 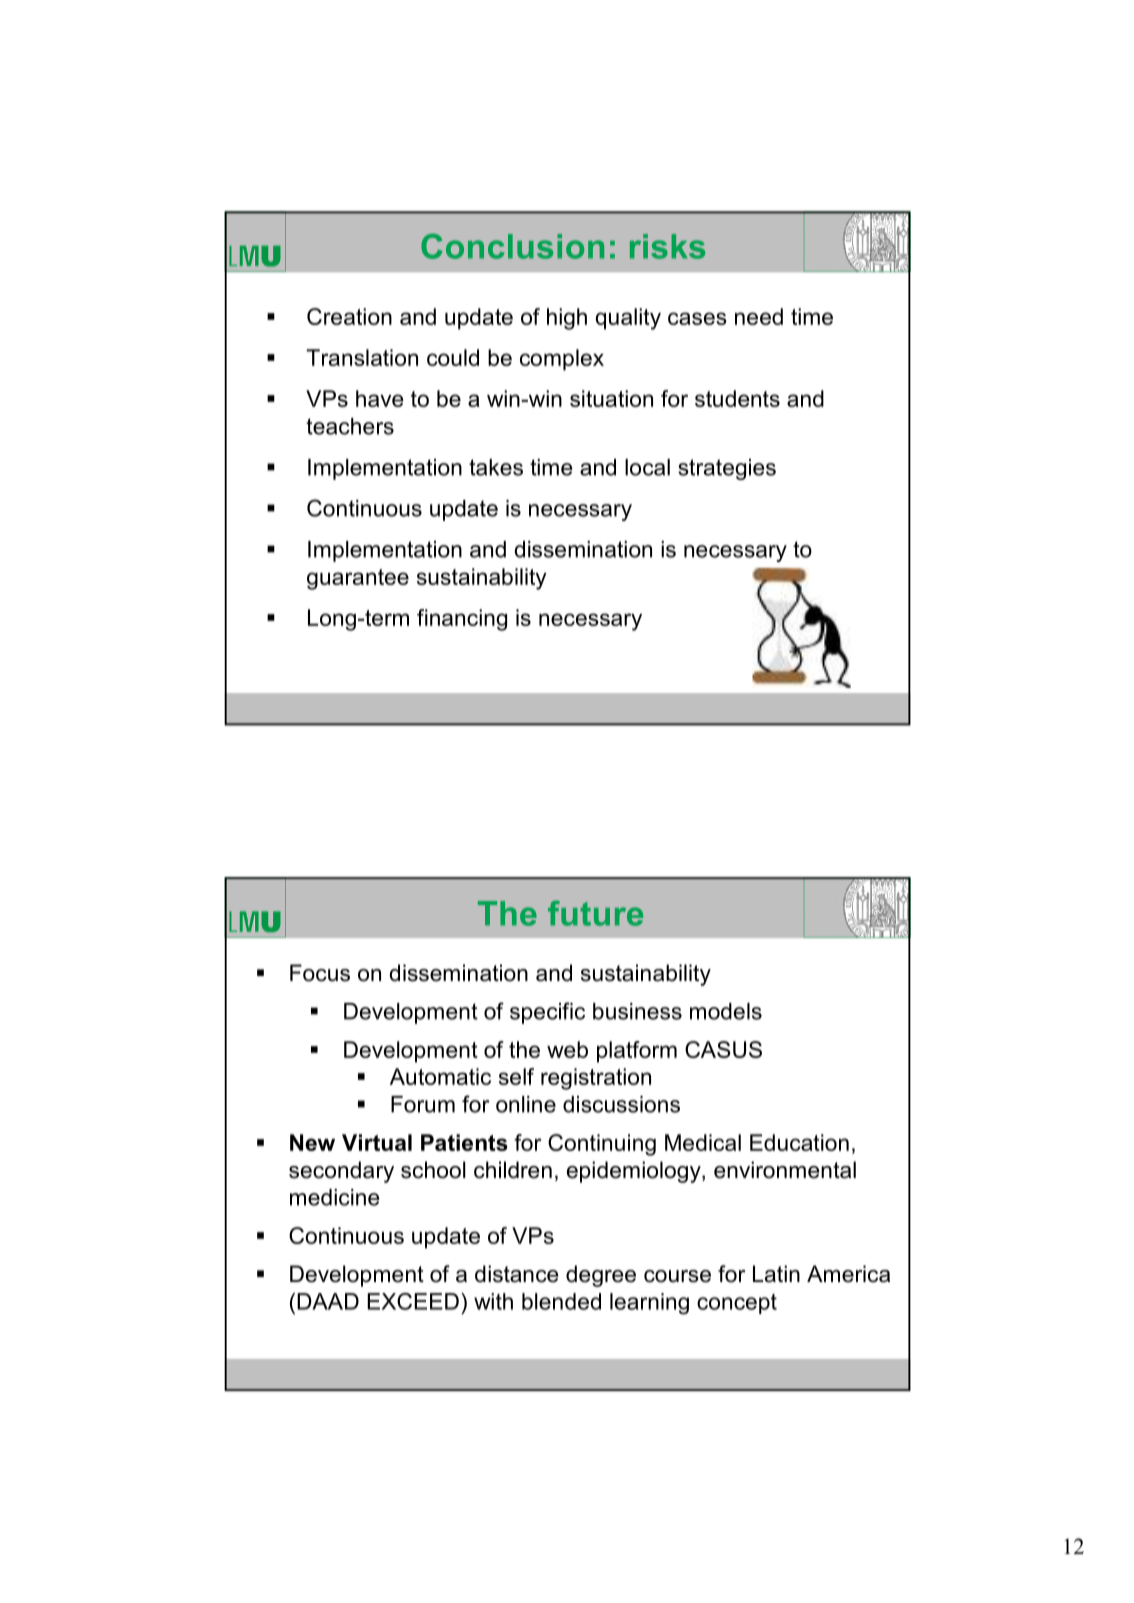 I want to click on future, so click(x=595, y=913).
